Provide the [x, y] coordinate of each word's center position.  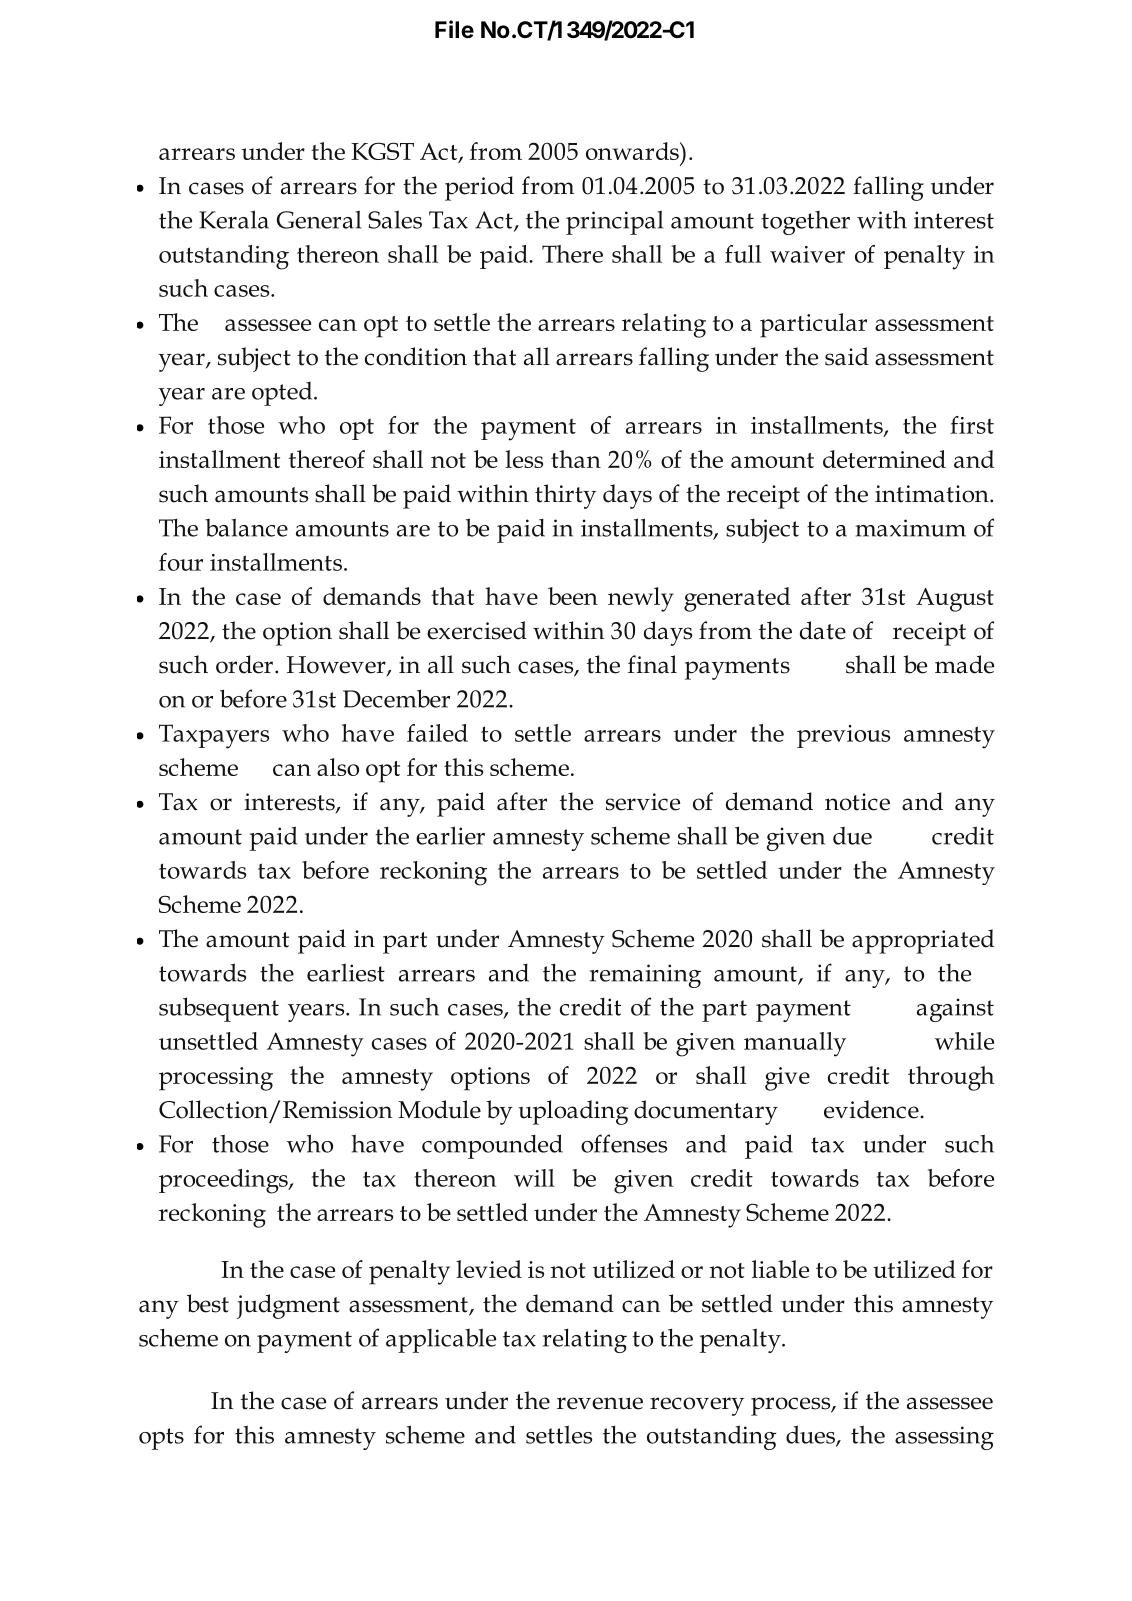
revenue [600, 1403]
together [806, 223]
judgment [288, 1306]
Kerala [234, 219]
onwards [633, 151]
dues [811, 1435]
